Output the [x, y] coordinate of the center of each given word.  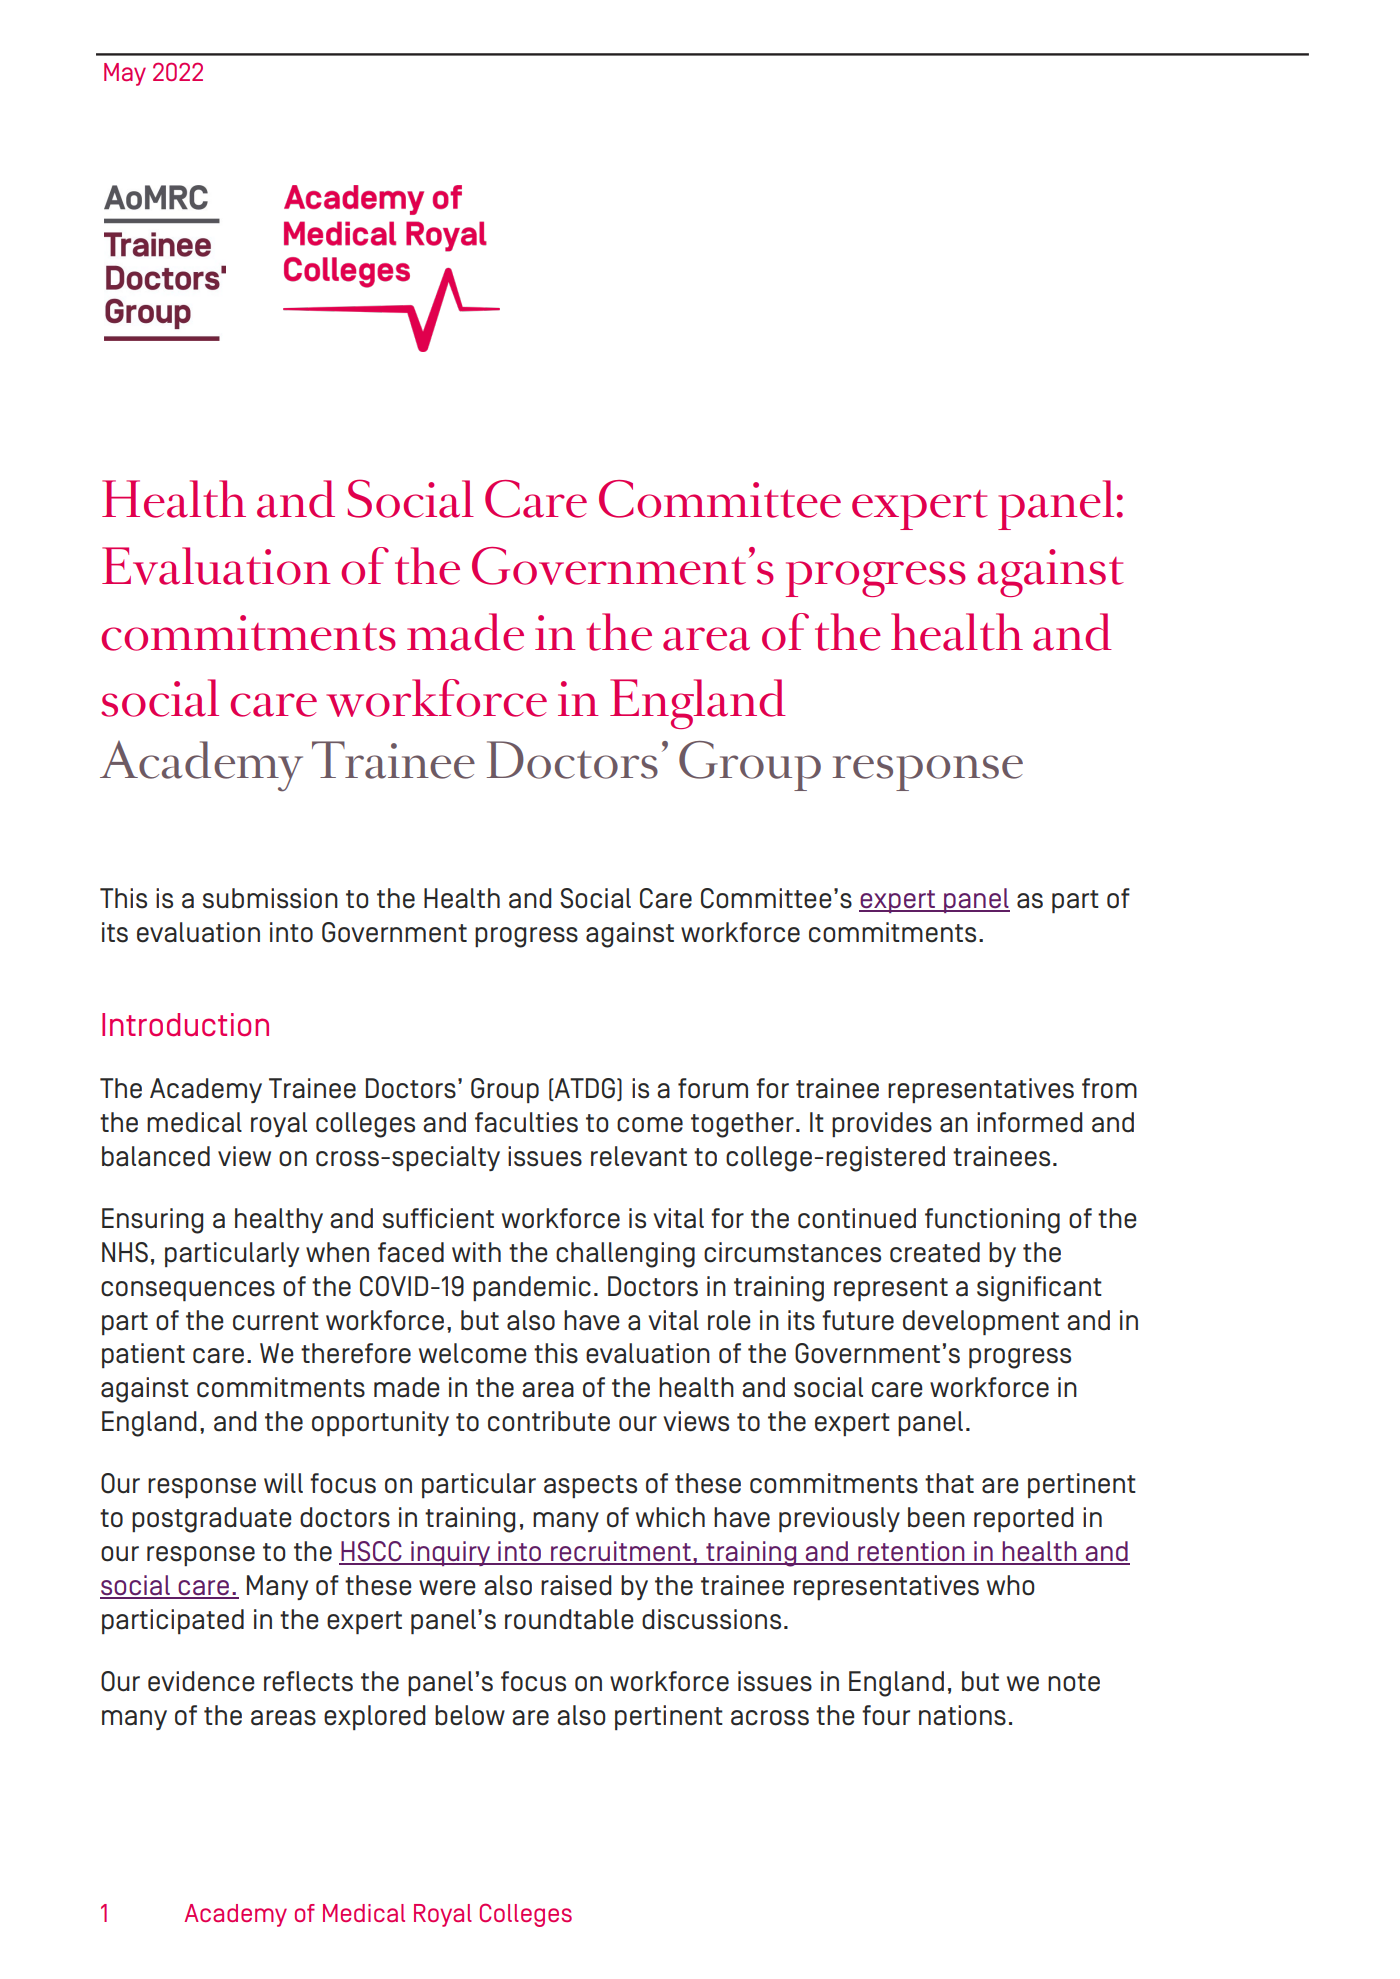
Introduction [185, 1025]
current [276, 1321]
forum [713, 1088]
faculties [526, 1122]
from [1109, 1088]
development [981, 1322]
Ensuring [152, 1221]
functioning [992, 1221]
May [125, 74]
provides [882, 1124]
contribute [549, 1421]
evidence [201, 1681]
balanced [156, 1156]
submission [270, 898]
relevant [639, 1156]
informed [1030, 1122]
